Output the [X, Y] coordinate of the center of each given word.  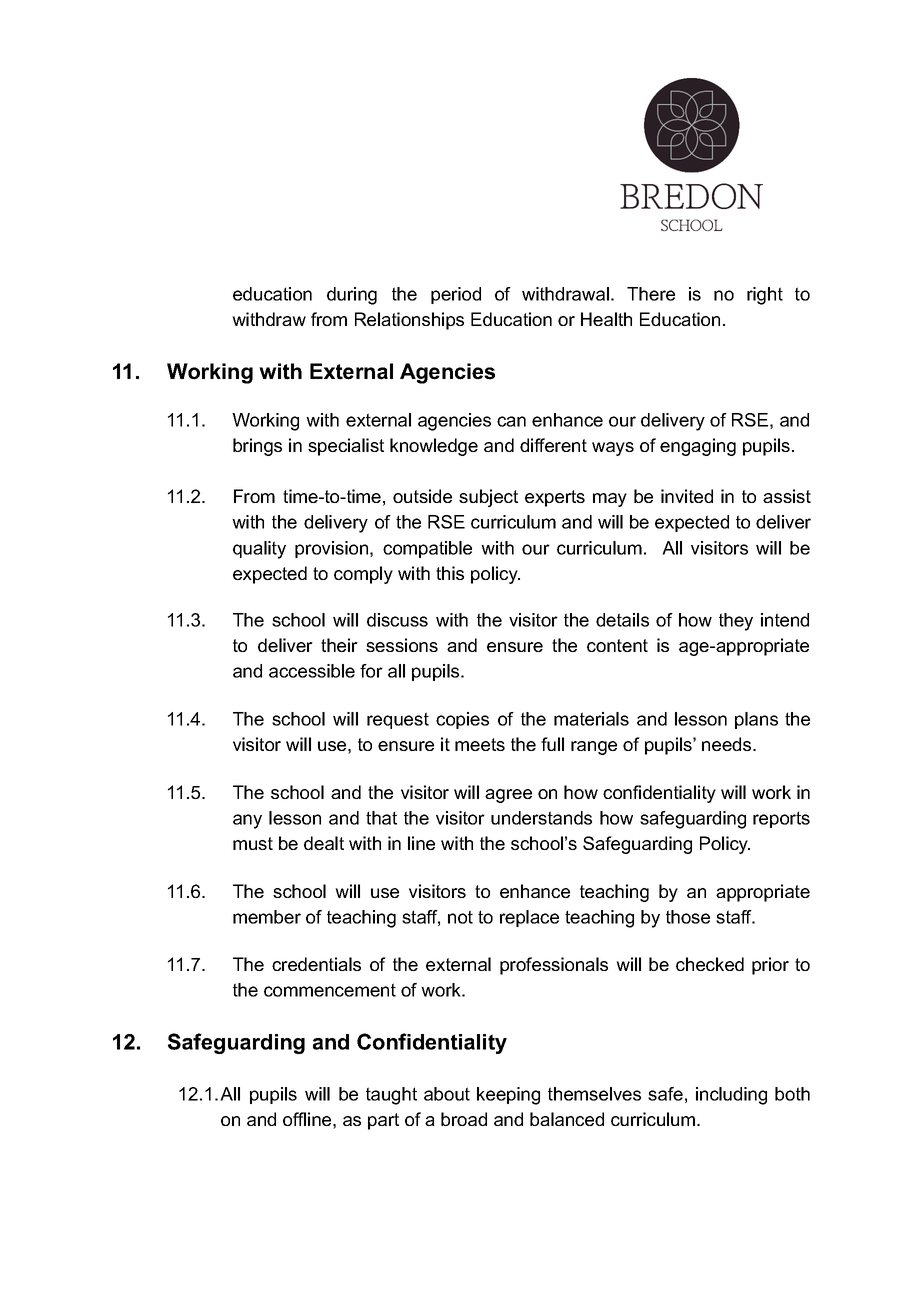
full [552, 744]
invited [687, 496]
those [688, 917]
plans [756, 720]
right [765, 296]
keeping [508, 1096]
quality [259, 550]
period [456, 295]
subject [488, 498]
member [267, 917]
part [383, 1121]
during [352, 296]
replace [529, 918]
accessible [312, 671]
